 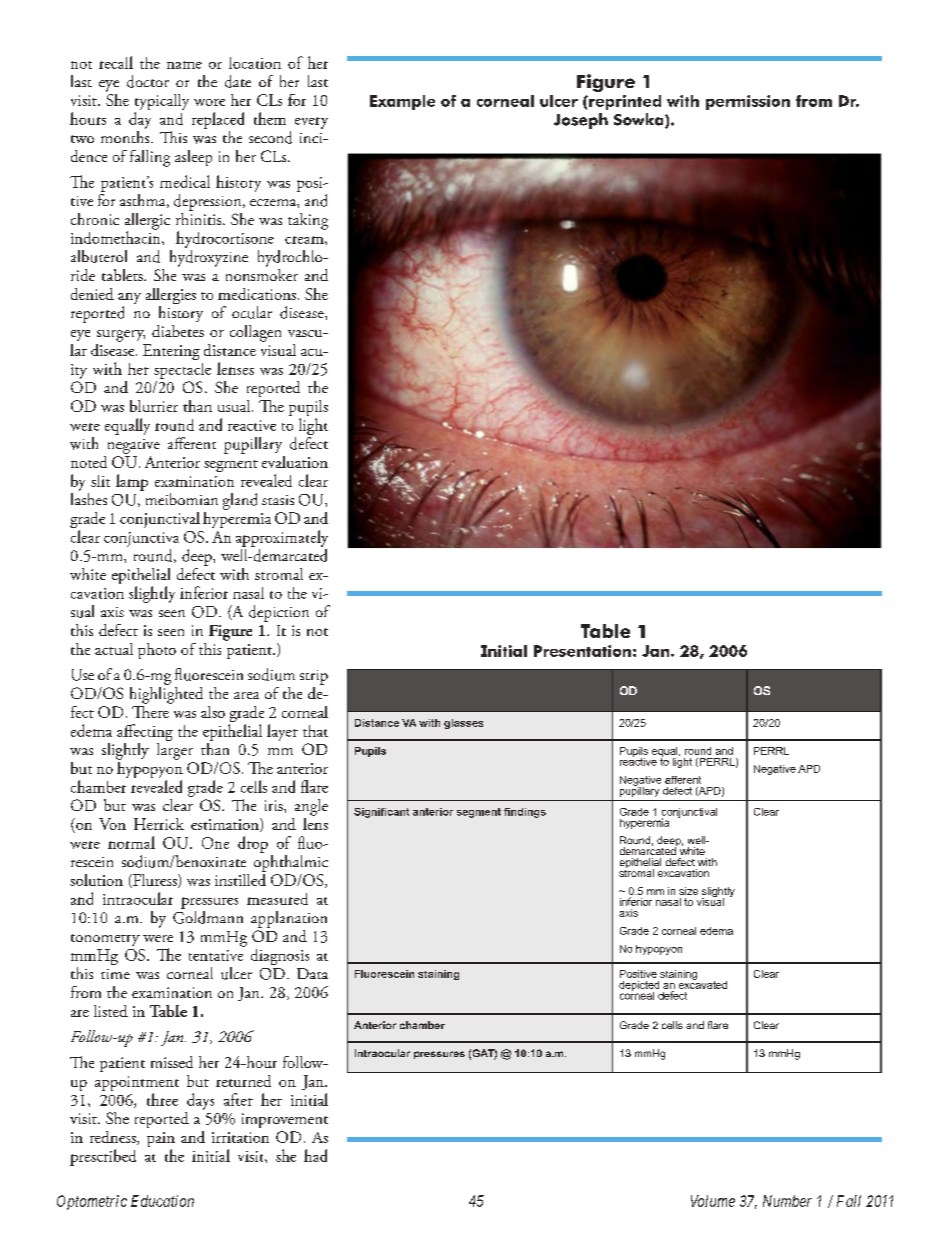 I want to click on glasses, so click(x=463, y=724).
